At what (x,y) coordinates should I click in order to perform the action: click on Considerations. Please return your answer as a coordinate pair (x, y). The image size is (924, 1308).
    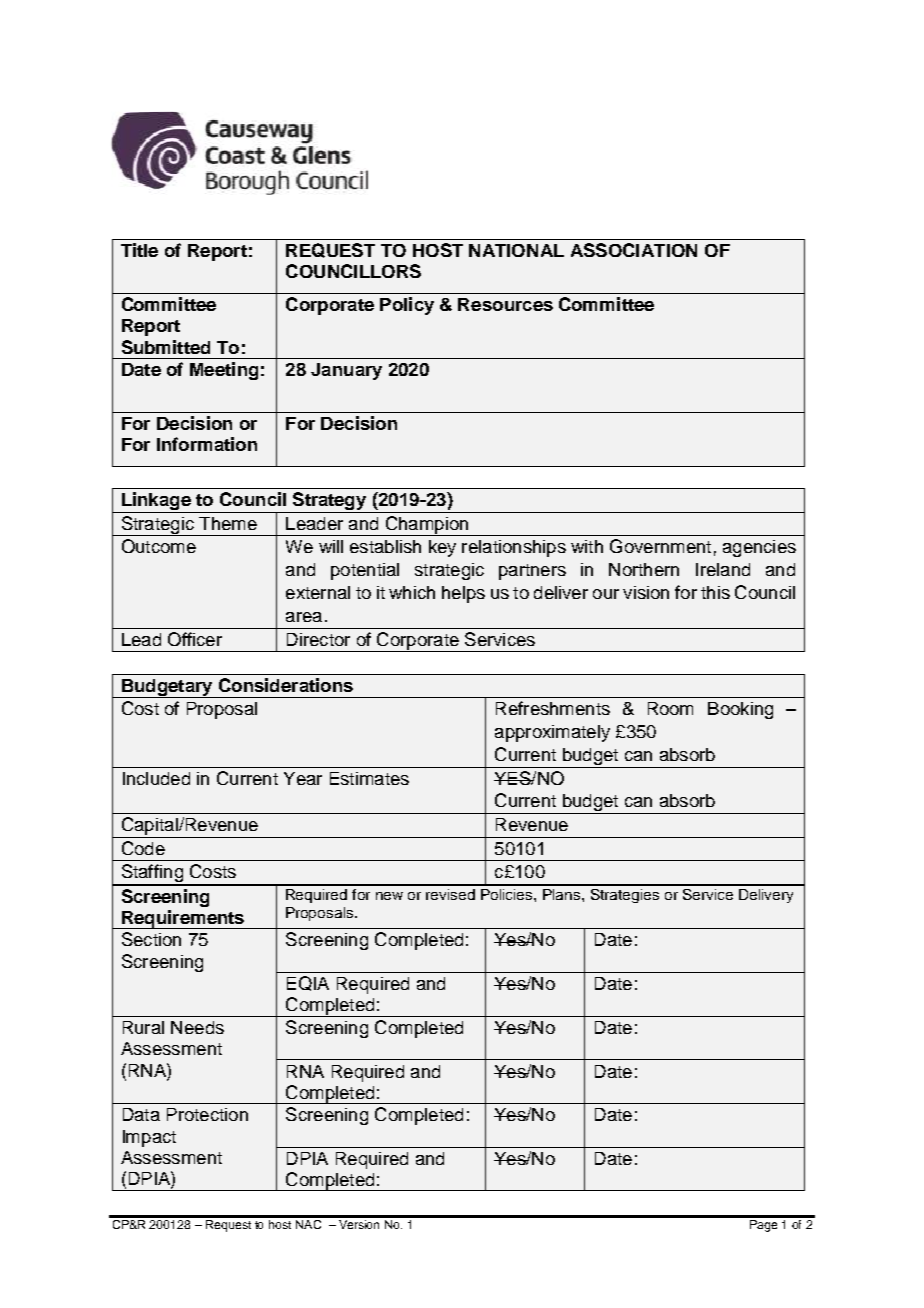
    Looking at the image, I should click on (286, 685).
